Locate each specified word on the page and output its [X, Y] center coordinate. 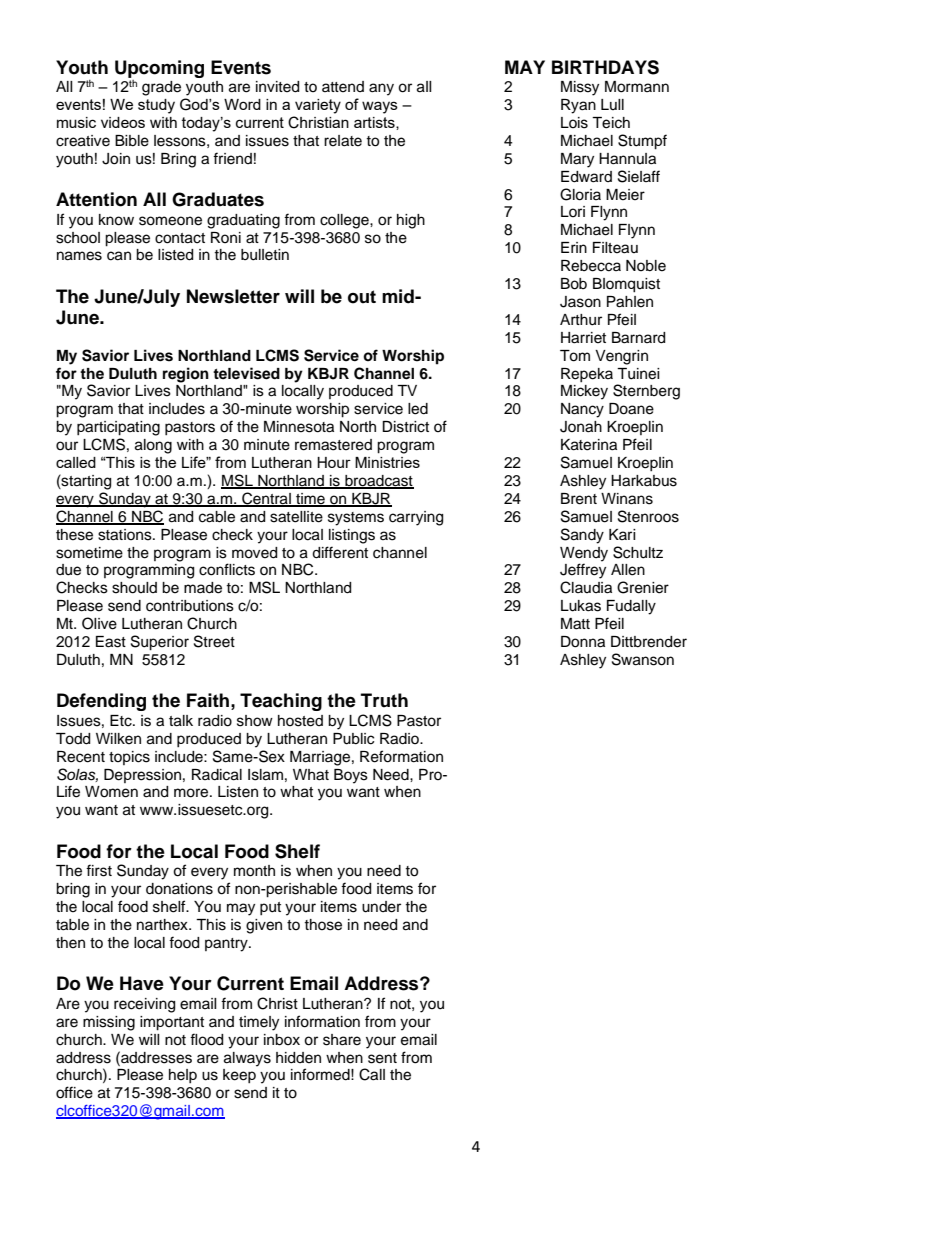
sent [382, 1058]
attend [343, 87]
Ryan [578, 106]
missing [109, 1023]
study [156, 106]
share [342, 1040]
